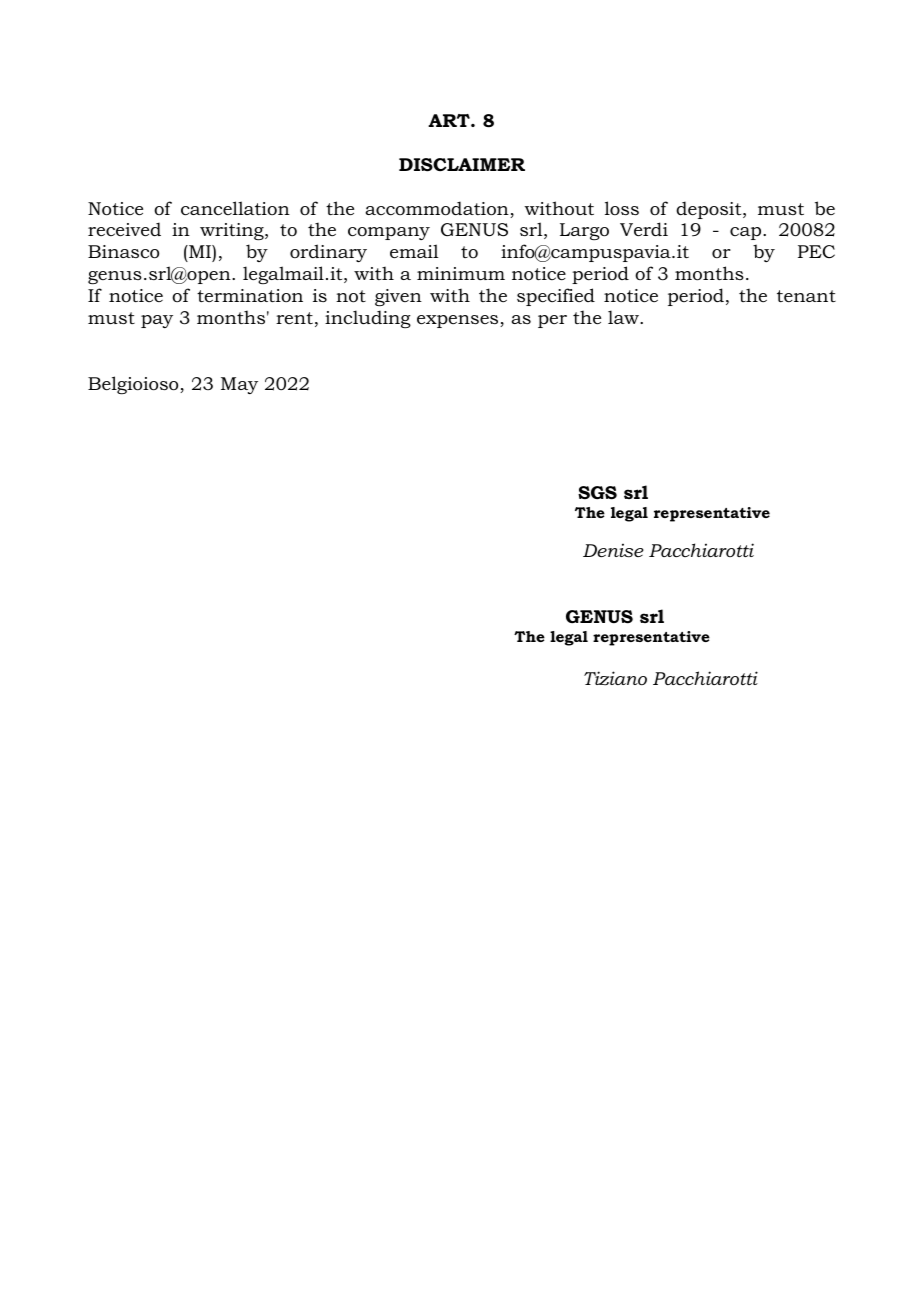 This screenshot has width=924, height=1308. Describe the element at coordinates (597, 493) in the screenshot. I see `SGS` at that location.
